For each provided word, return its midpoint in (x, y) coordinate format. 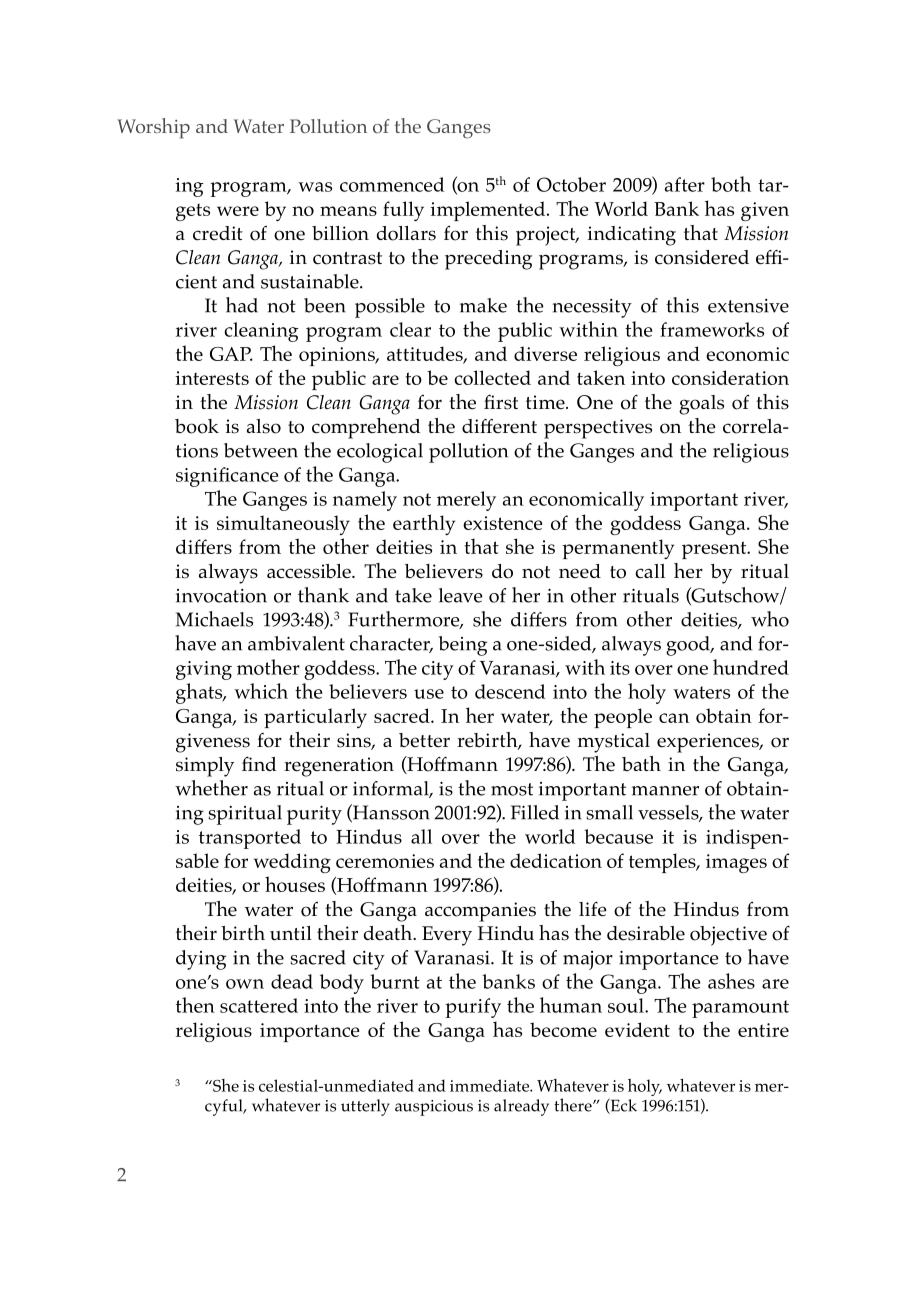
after (685, 184)
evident (637, 1029)
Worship (153, 128)
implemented (489, 211)
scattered (259, 1005)
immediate (490, 1085)
